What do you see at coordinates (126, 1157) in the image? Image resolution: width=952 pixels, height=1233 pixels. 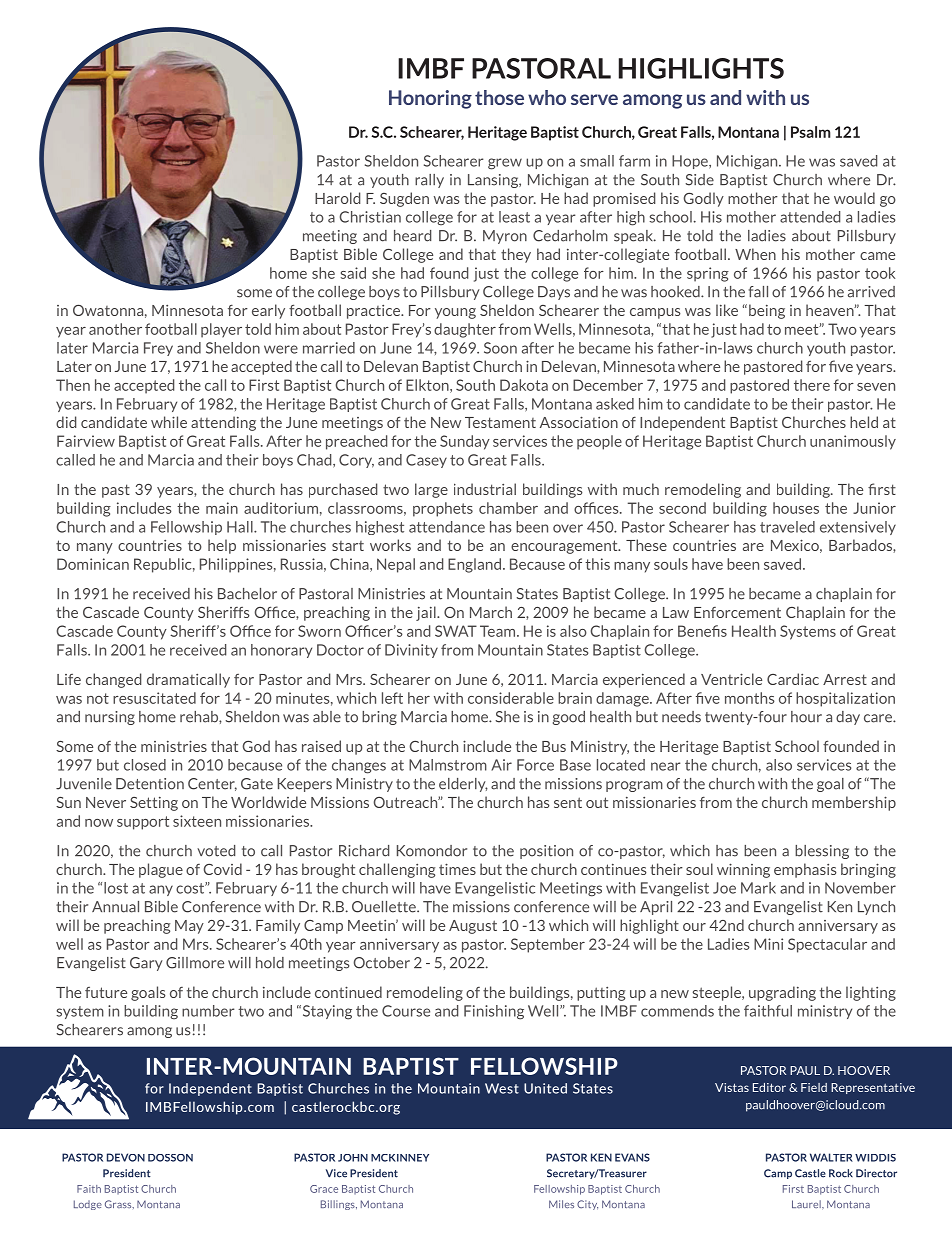 I see `DEVON` at bounding box center [126, 1157].
